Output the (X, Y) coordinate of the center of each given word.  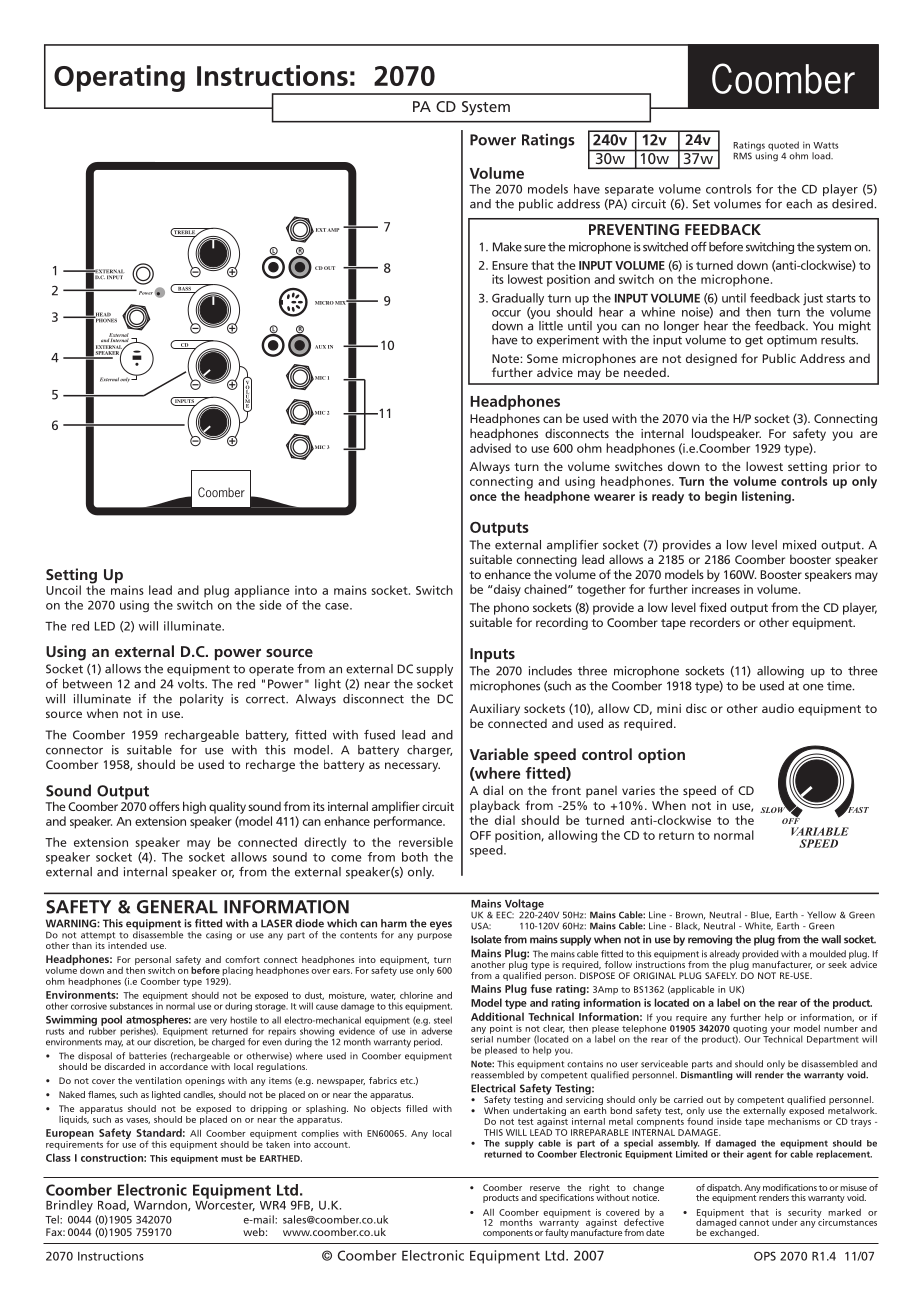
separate (629, 190)
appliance (262, 591)
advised (490, 448)
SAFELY (721, 975)
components (508, 1234)
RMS (742, 156)
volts (192, 684)
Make (507, 247)
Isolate (486, 939)
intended (127, 945)
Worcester (225, 1204)
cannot (754, 1223)
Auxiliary (495, 709)
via (699, 418)
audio (778, 708)
